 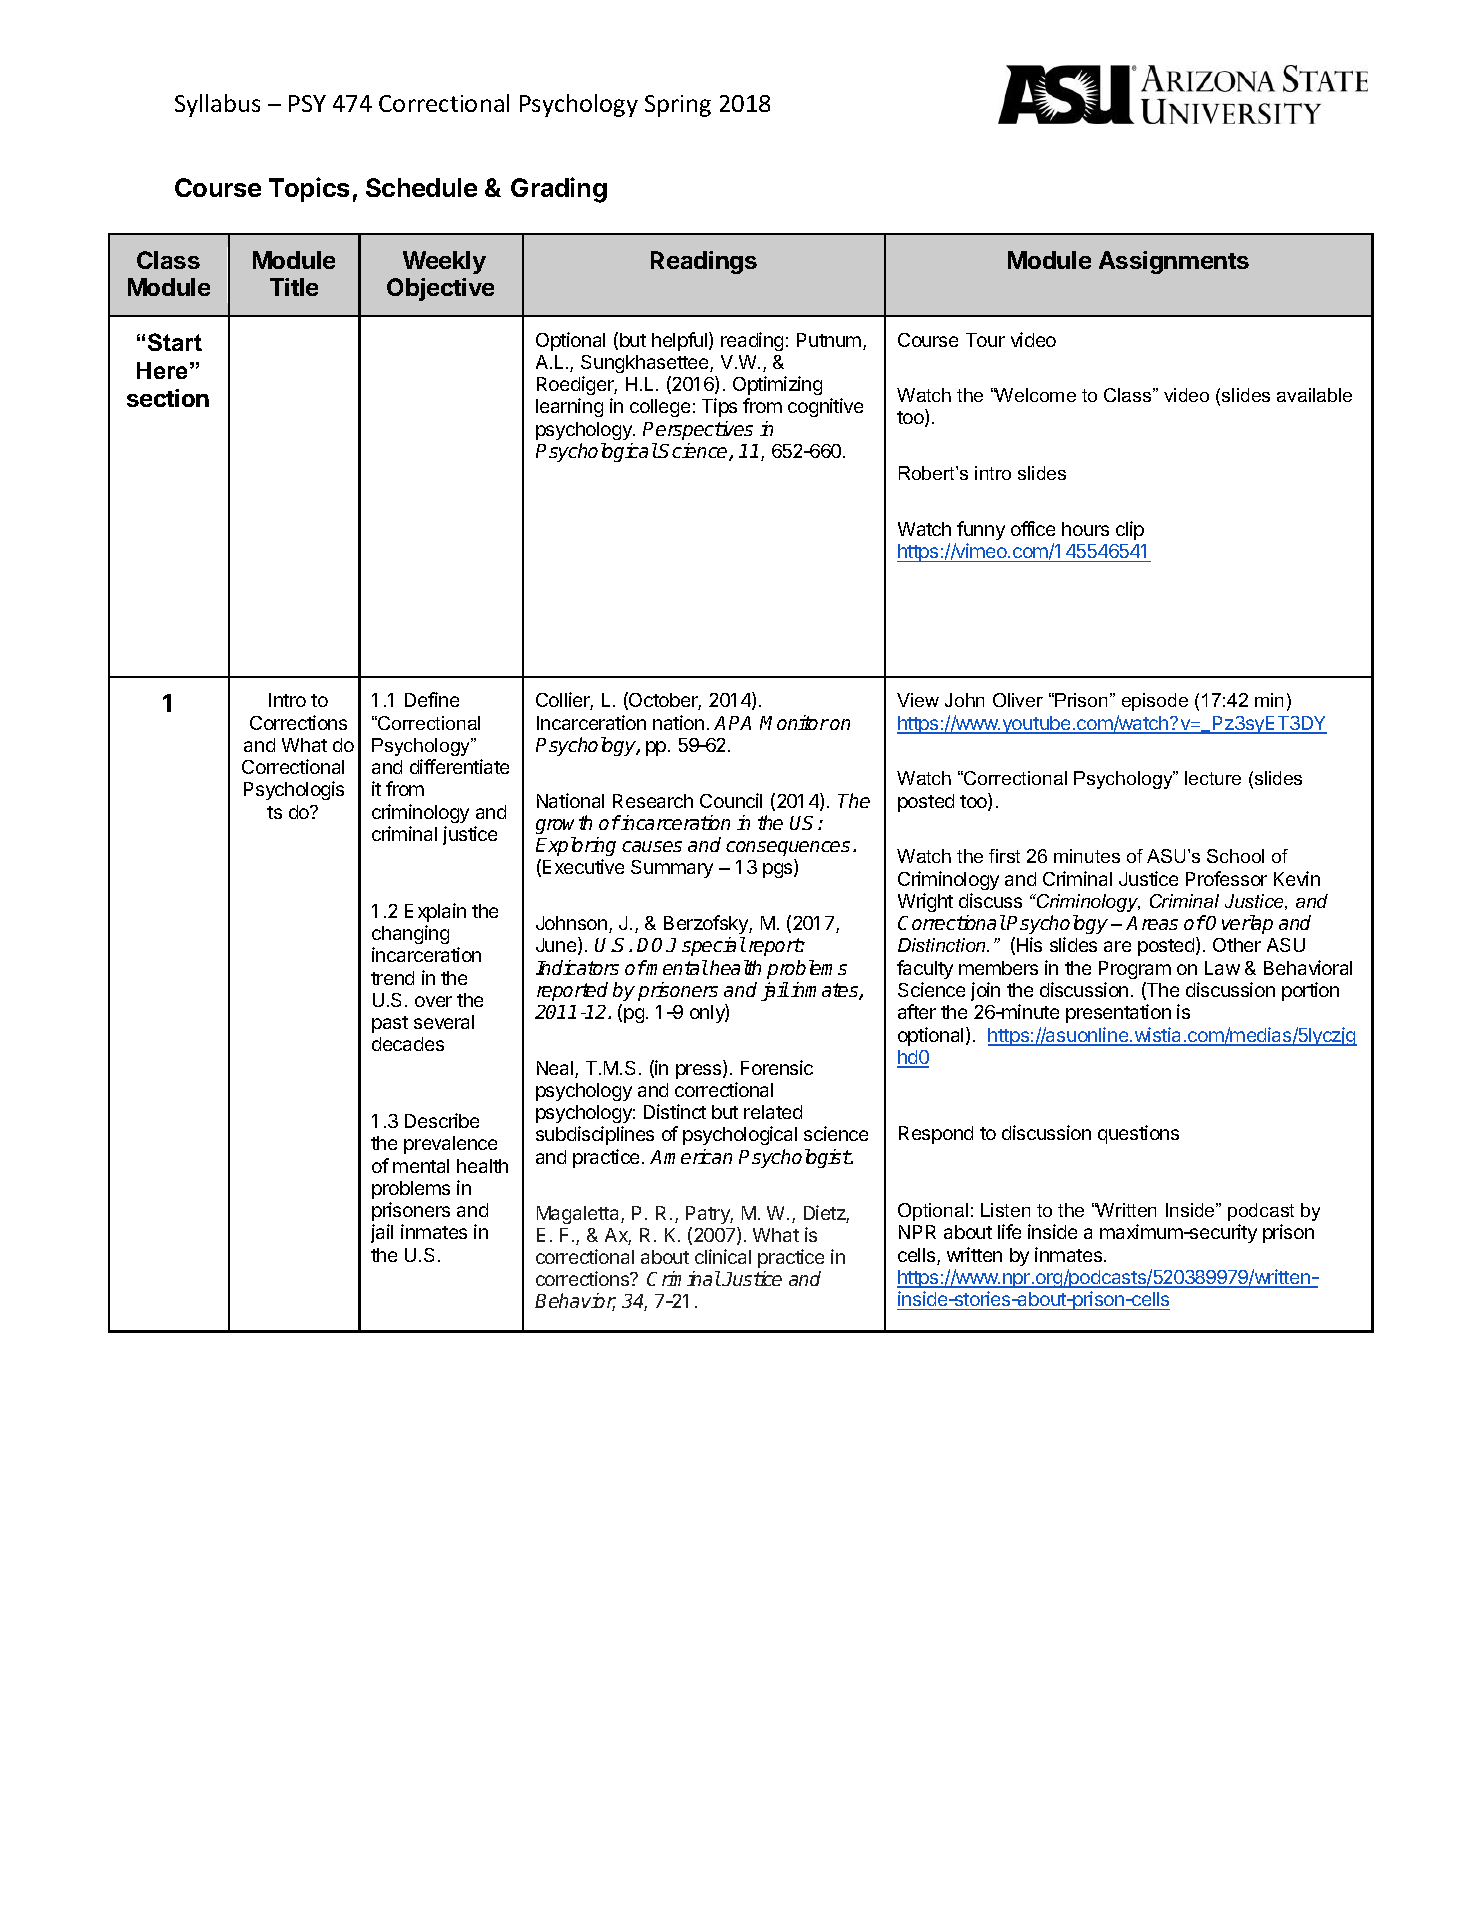 I want to click on prevalence, so click(x=450, y=1145).
